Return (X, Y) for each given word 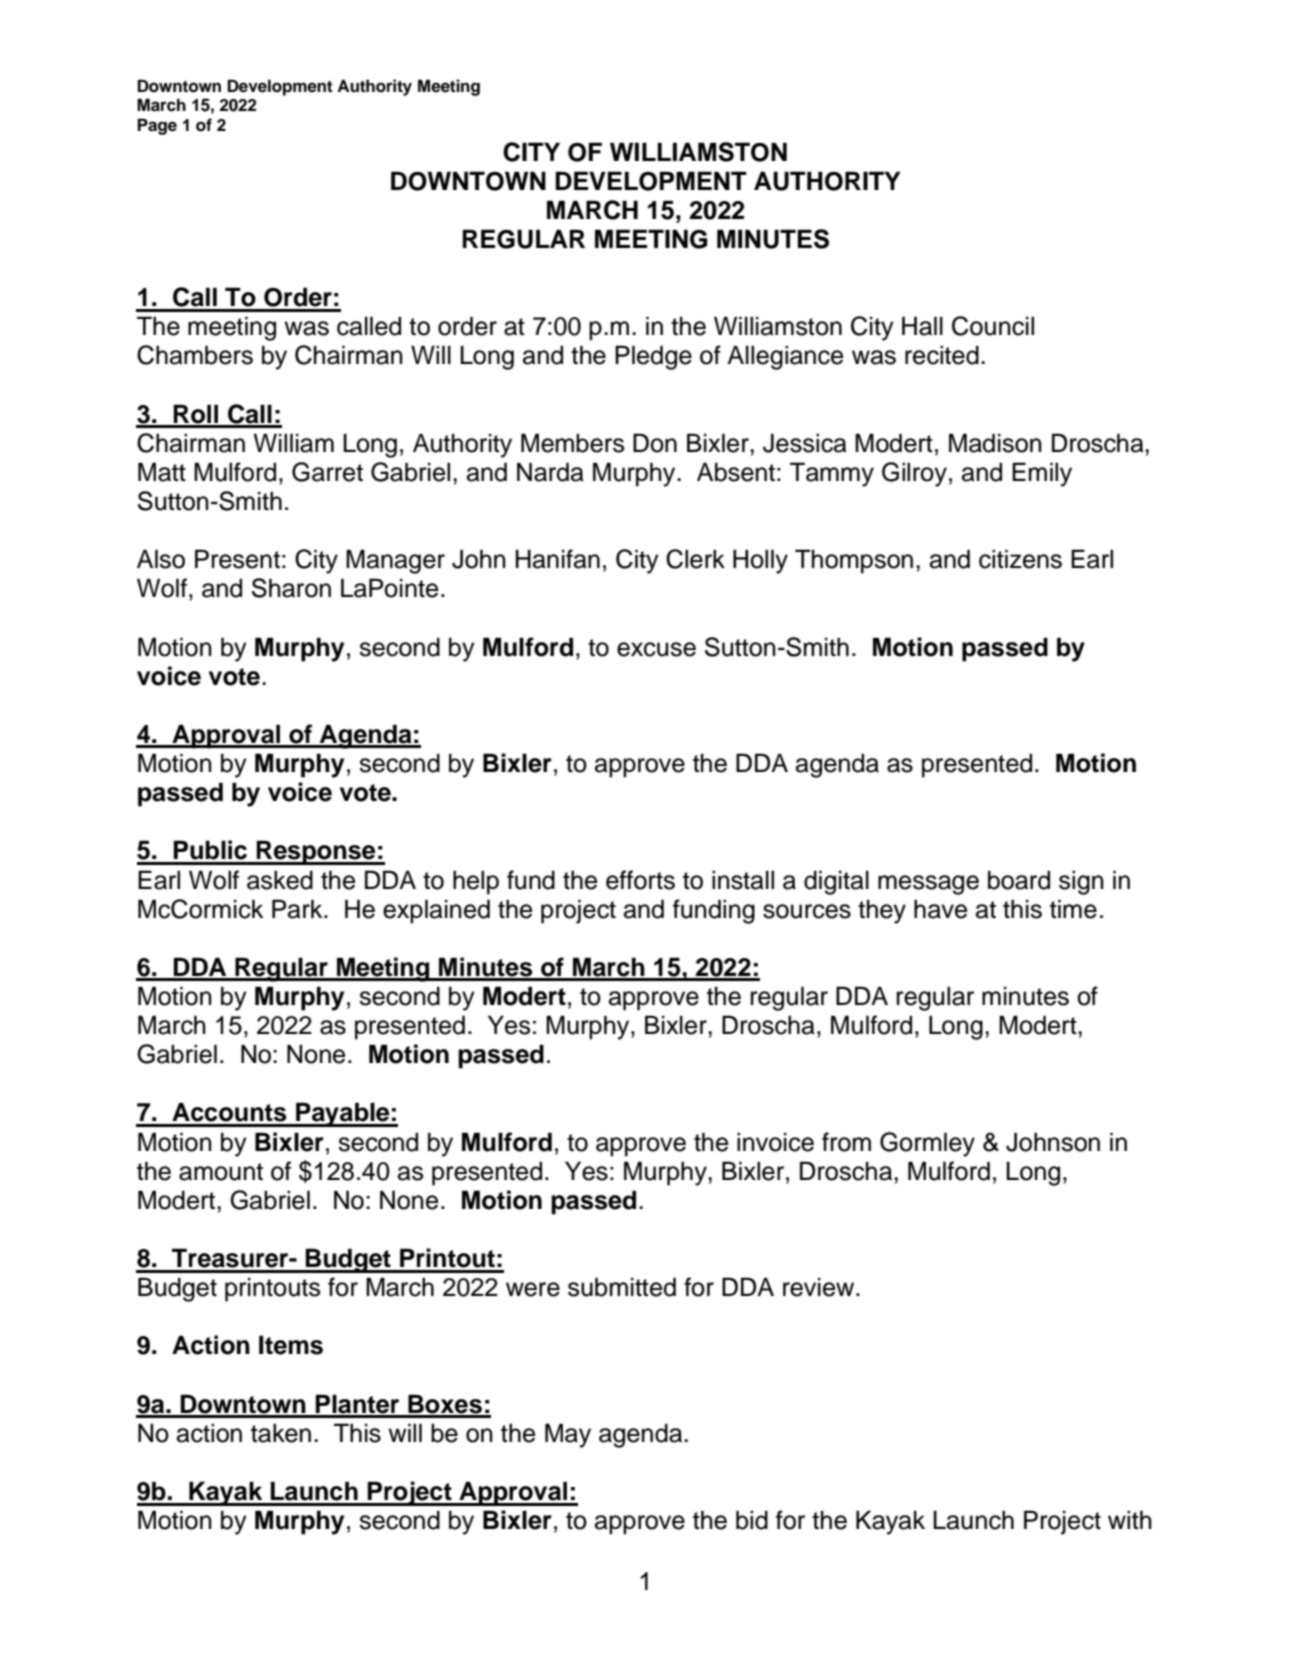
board (1019, 880)
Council (993, 326)
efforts (640, 880)
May (568, 1435)
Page (157, 126)
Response (316, 852)
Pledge (653, 357)
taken (281, 1433)
